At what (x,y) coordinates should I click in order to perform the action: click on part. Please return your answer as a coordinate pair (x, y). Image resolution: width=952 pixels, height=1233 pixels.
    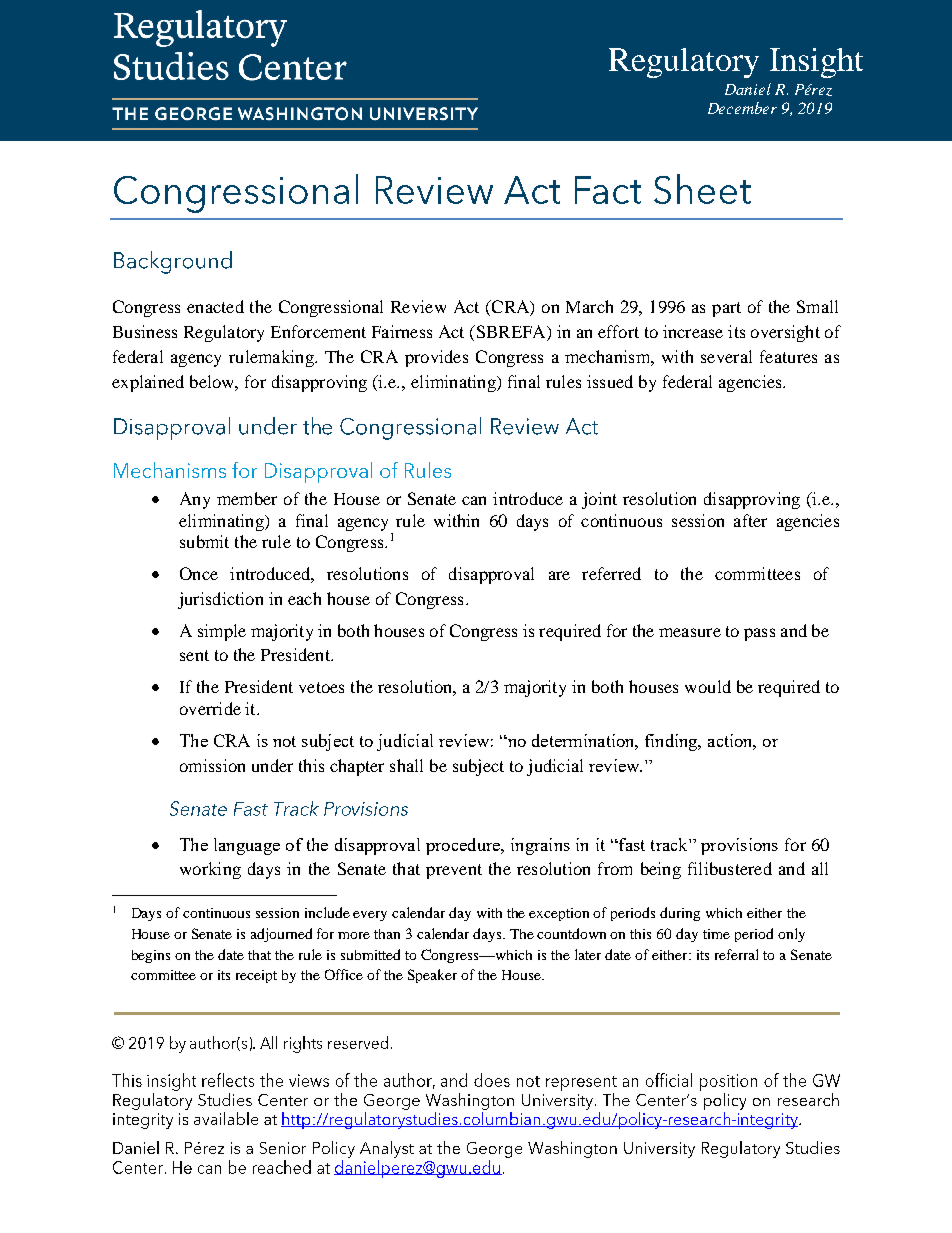
    Looking at the image, I should click on (726, 309).
